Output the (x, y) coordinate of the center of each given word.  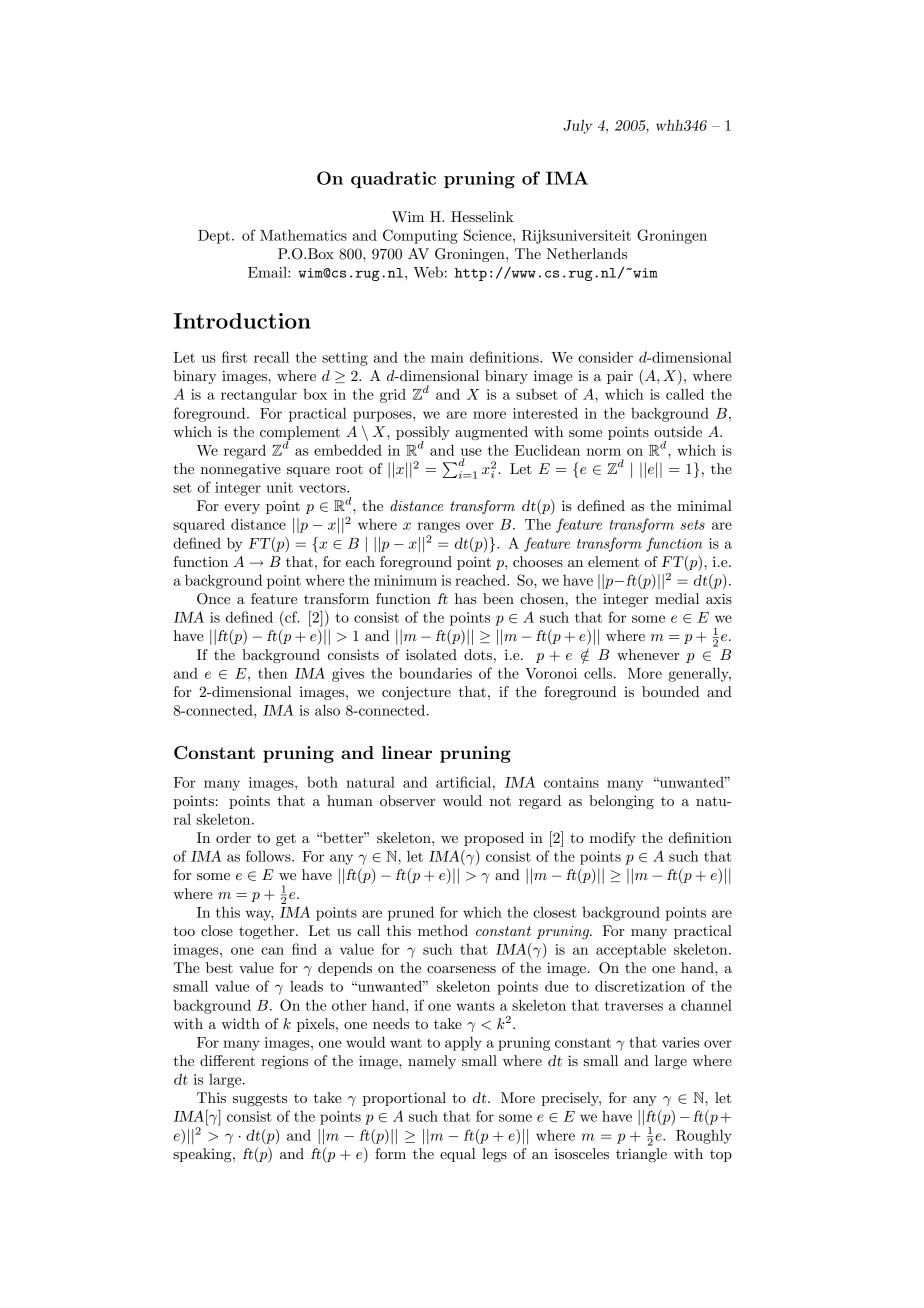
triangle (641, 1155)
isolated (431, 654)
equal (458, 1155)
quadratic (393, 179)
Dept (215, 237)
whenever (648, 654)
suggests (260, 1100)
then (273, 673)
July (578, 126)
